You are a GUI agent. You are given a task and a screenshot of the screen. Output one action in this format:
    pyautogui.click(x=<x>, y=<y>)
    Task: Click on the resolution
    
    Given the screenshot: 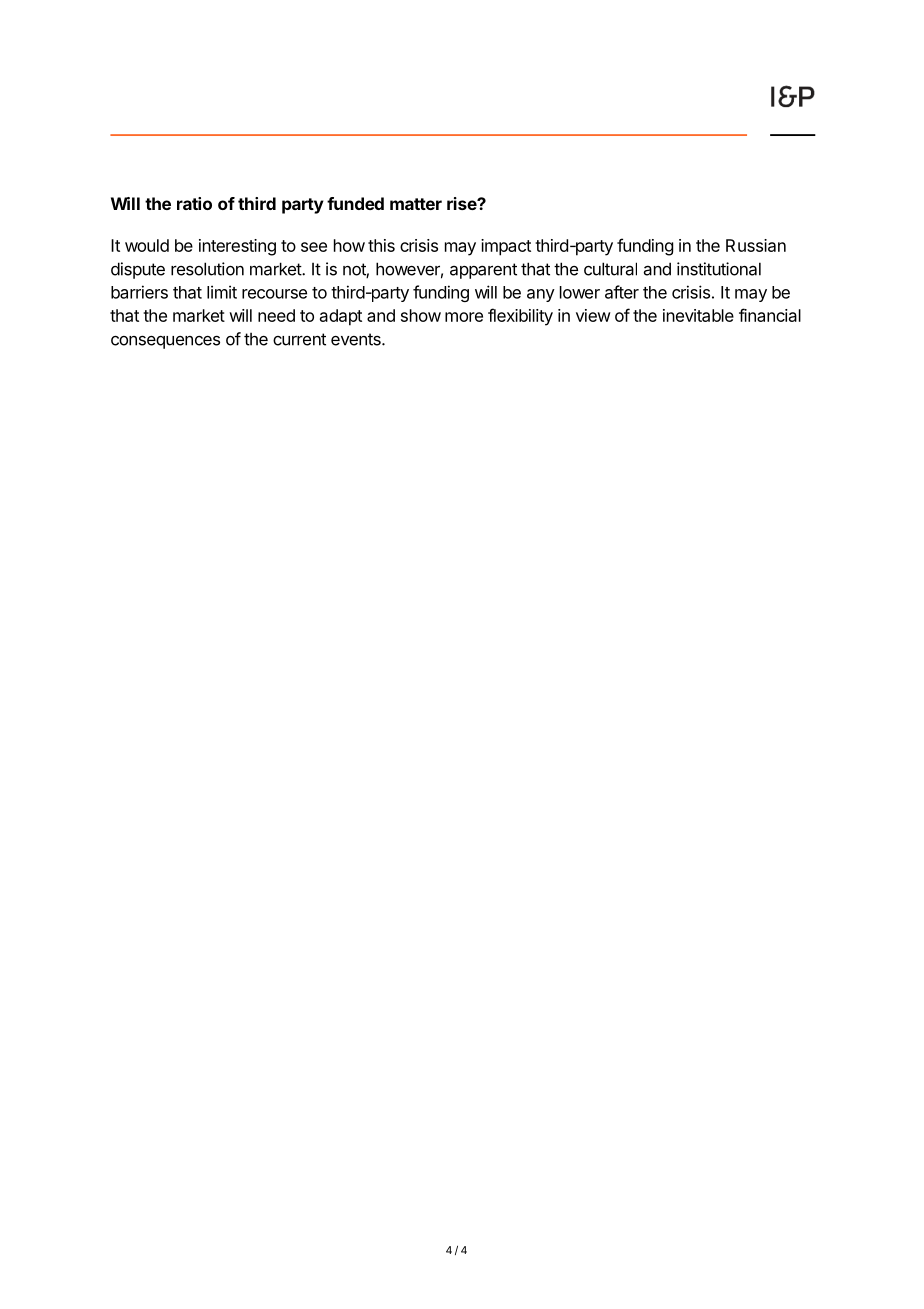 What is the action you would take?
    pyautogui.click(x=207, y=269)
